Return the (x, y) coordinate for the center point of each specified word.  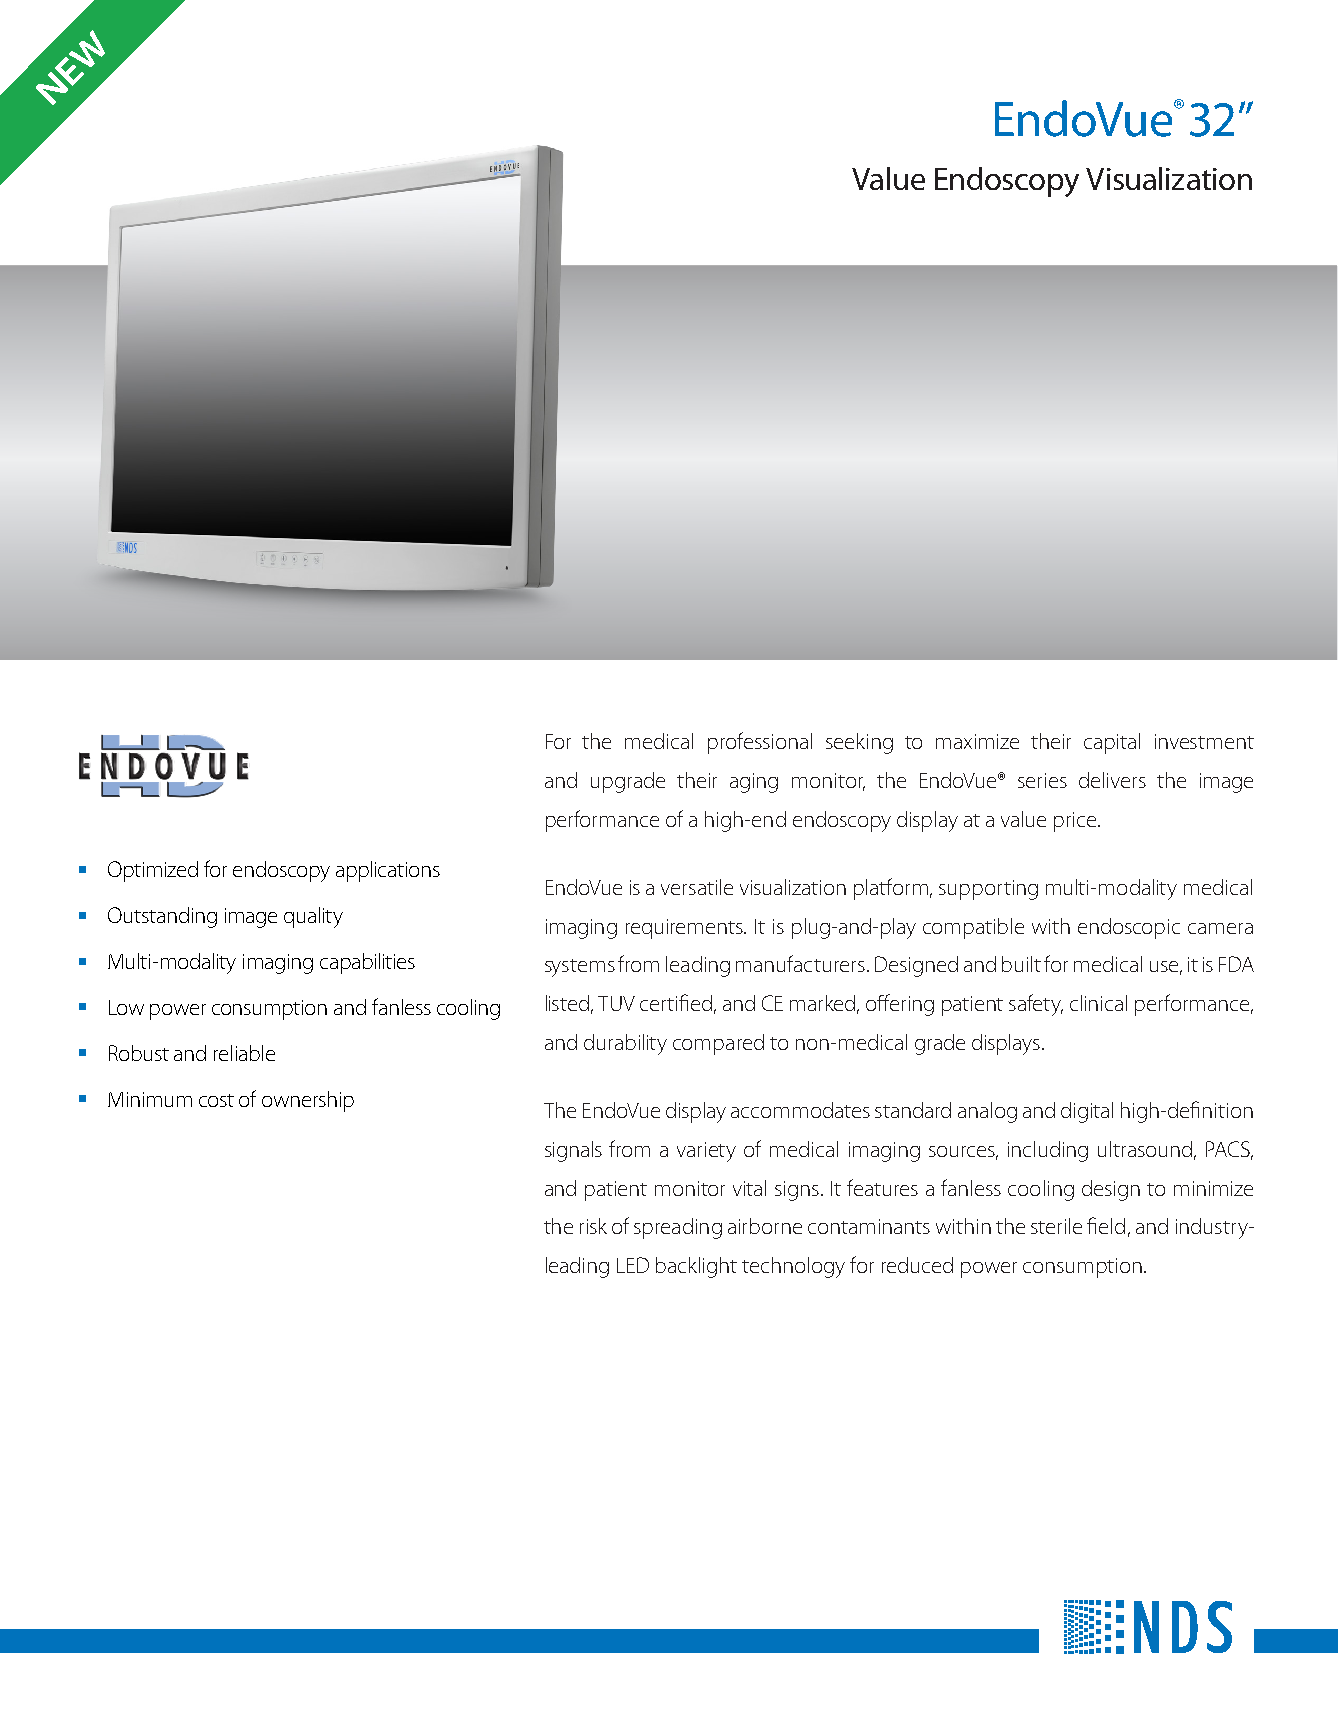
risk (593, 1226)
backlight (696, 1267)
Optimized (153, 871)
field (1106, 1225)
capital (1112, 743)
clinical (1098, 1003)
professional (760, 743)
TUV (616, 1003)
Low (126, 1007)
